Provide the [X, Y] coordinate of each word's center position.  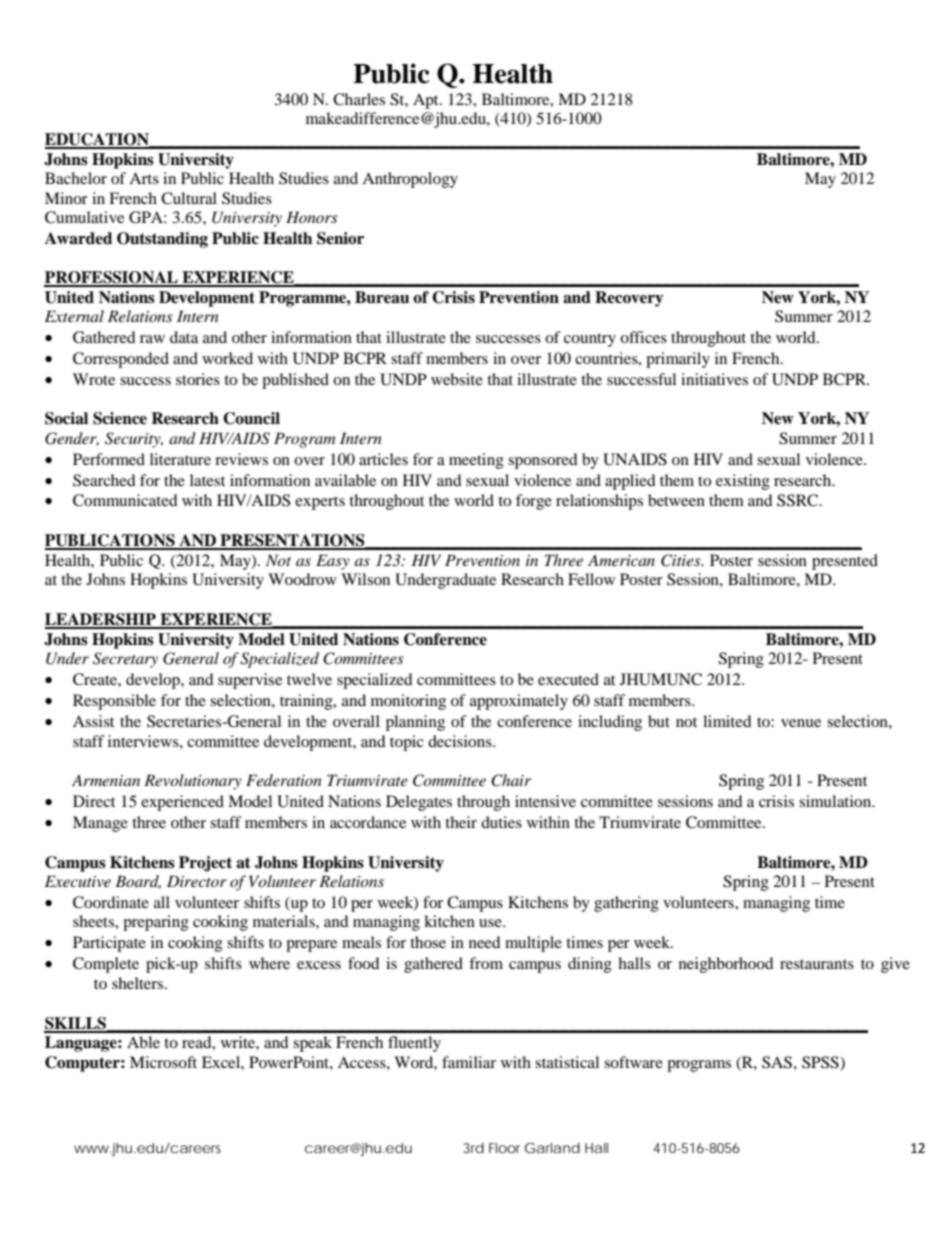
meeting [476, 461]
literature [180, 459]
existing [743, 482]
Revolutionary [193, 782]
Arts [144, 178]
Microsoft [163, 1062]
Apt [427, 101]
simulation [836, 801]
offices [643, 337]
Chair [511, 780]
